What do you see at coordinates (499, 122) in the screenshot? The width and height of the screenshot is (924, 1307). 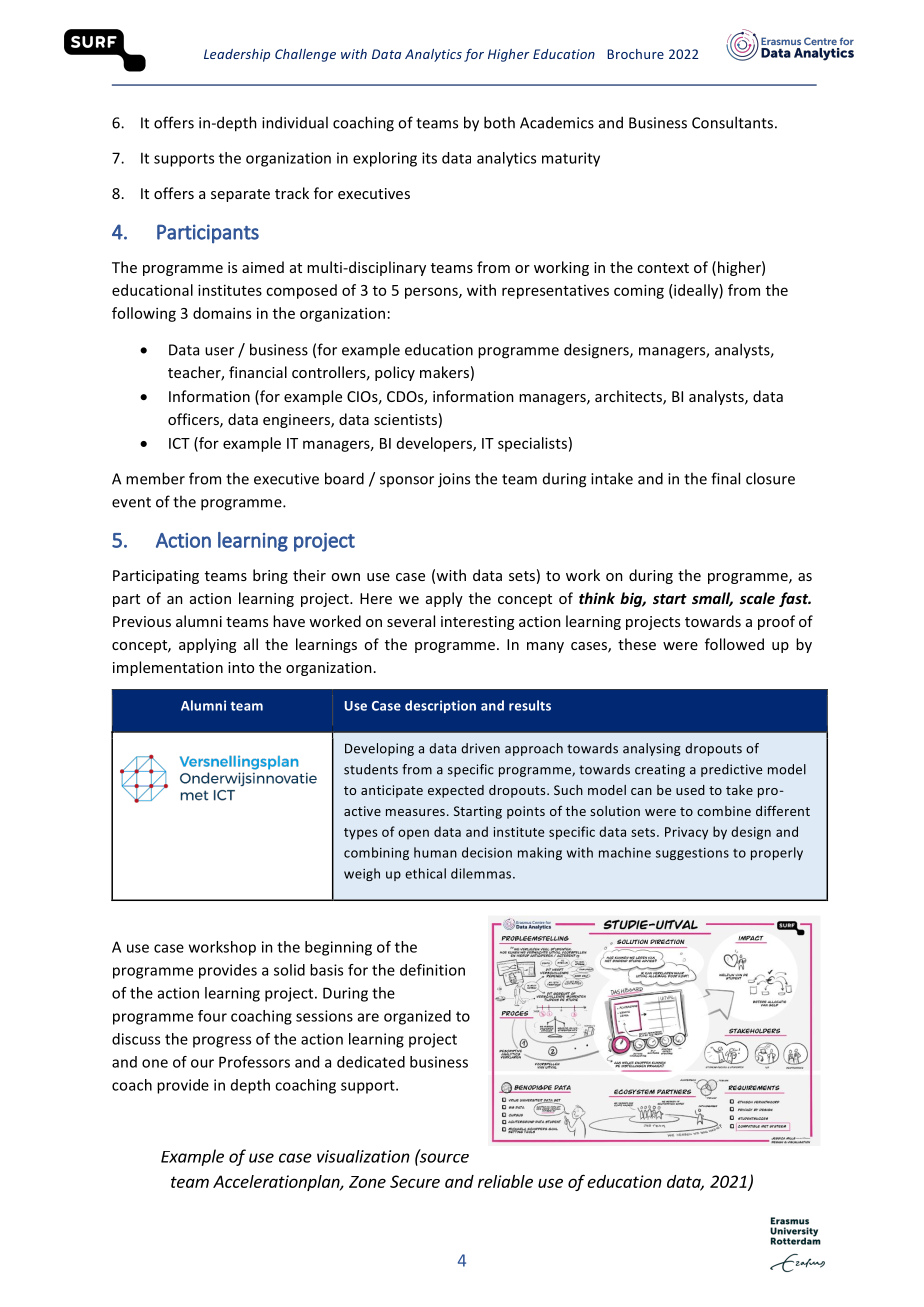 I see `both` at bounding box center [499, 122].
